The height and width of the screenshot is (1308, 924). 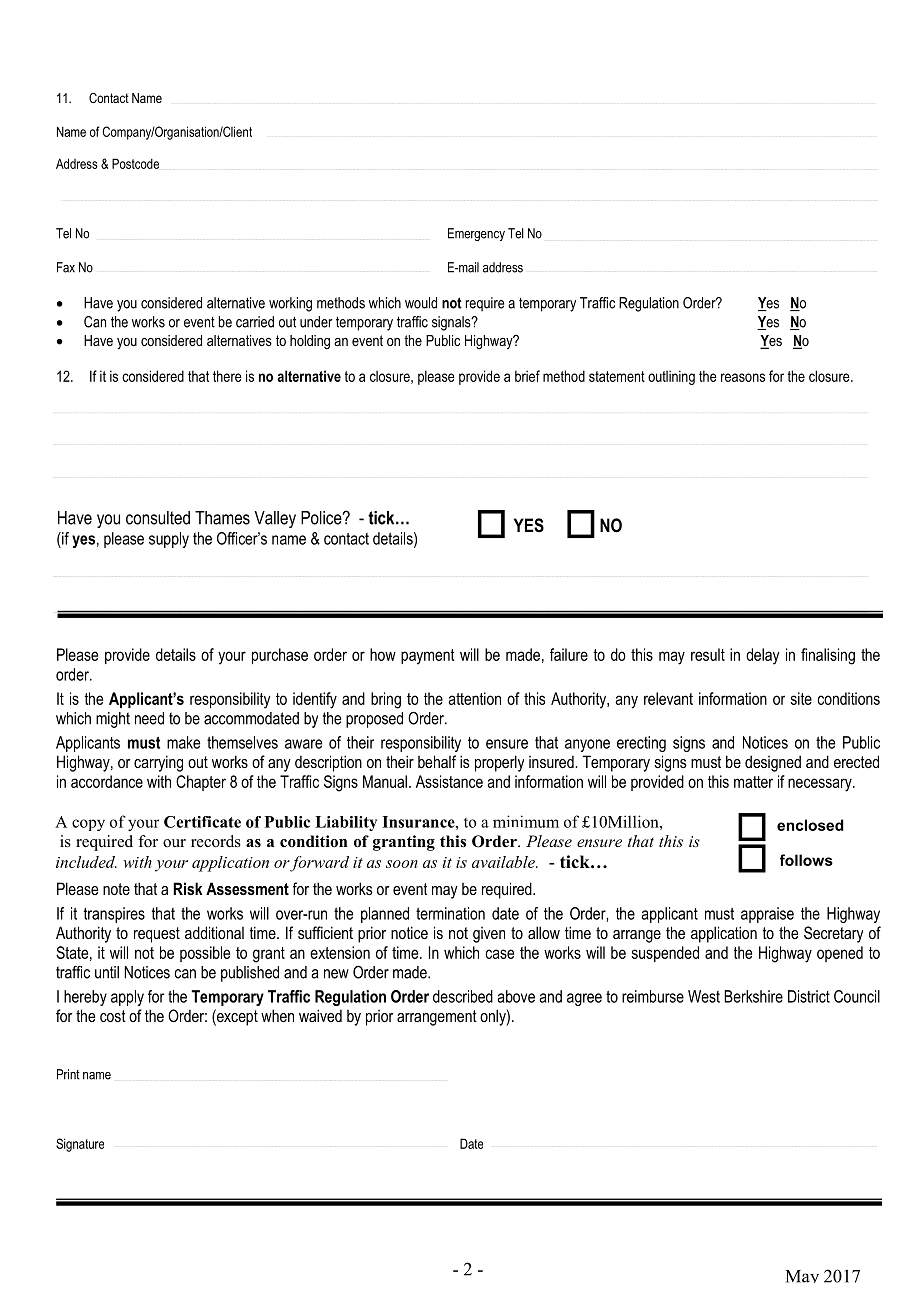 What do you see at coordinates (767, 915) in the screenshot?
I see `appraise` at bounding box center [767, 915].
